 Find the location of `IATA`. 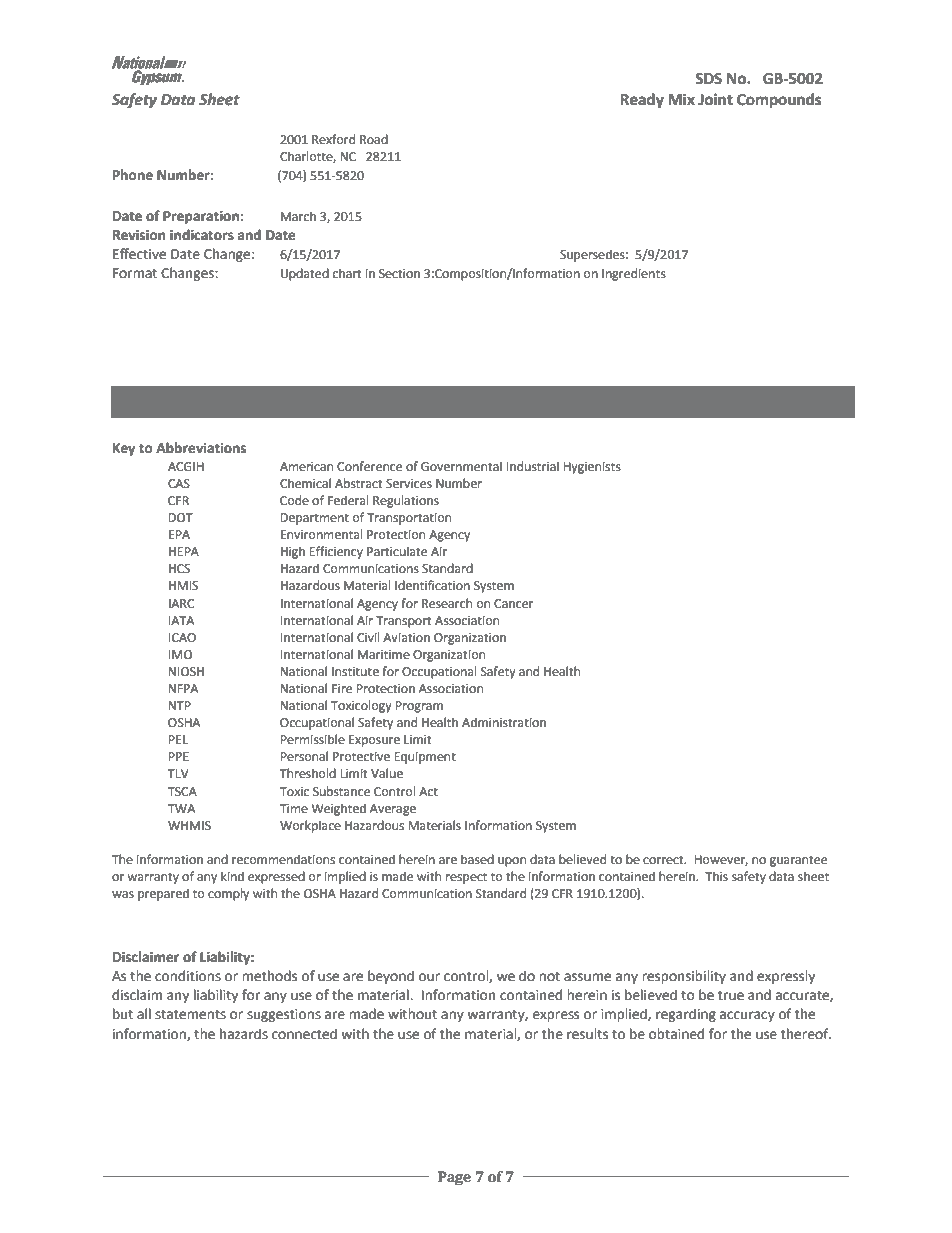

IATA is located at coordinates (181, 620).
